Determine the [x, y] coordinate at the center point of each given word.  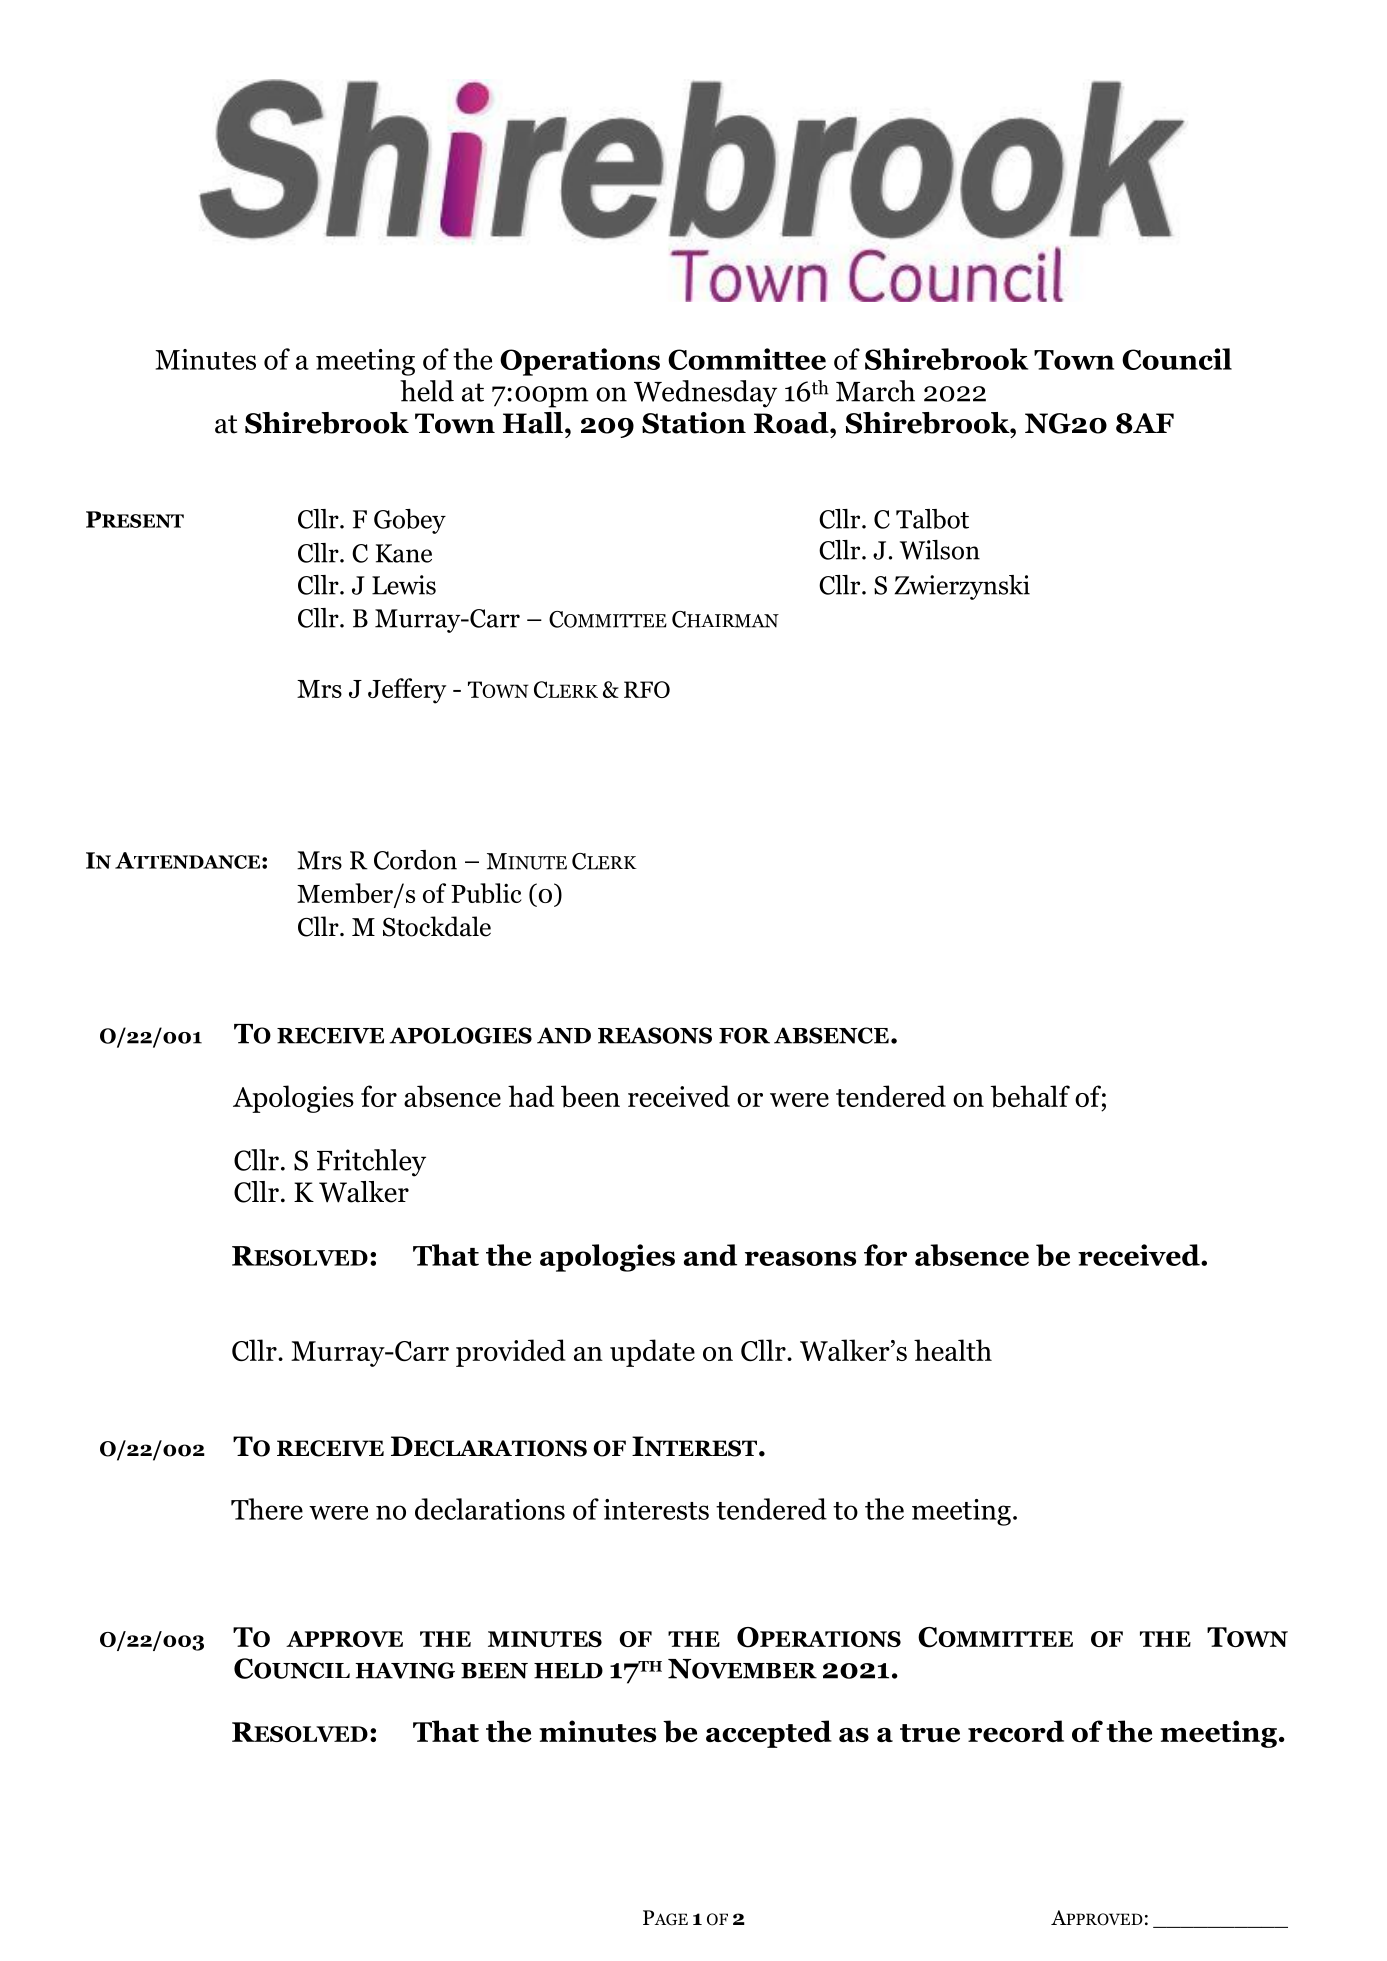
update [652, 1353]
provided [511, 1353]
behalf [1030, 1096]
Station [694, 423]
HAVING [405, 1670]
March [875, 391]
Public [486, 893]
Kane [404, 553]
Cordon [415, 860]
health [953, 1350]
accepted [769, 1734]
